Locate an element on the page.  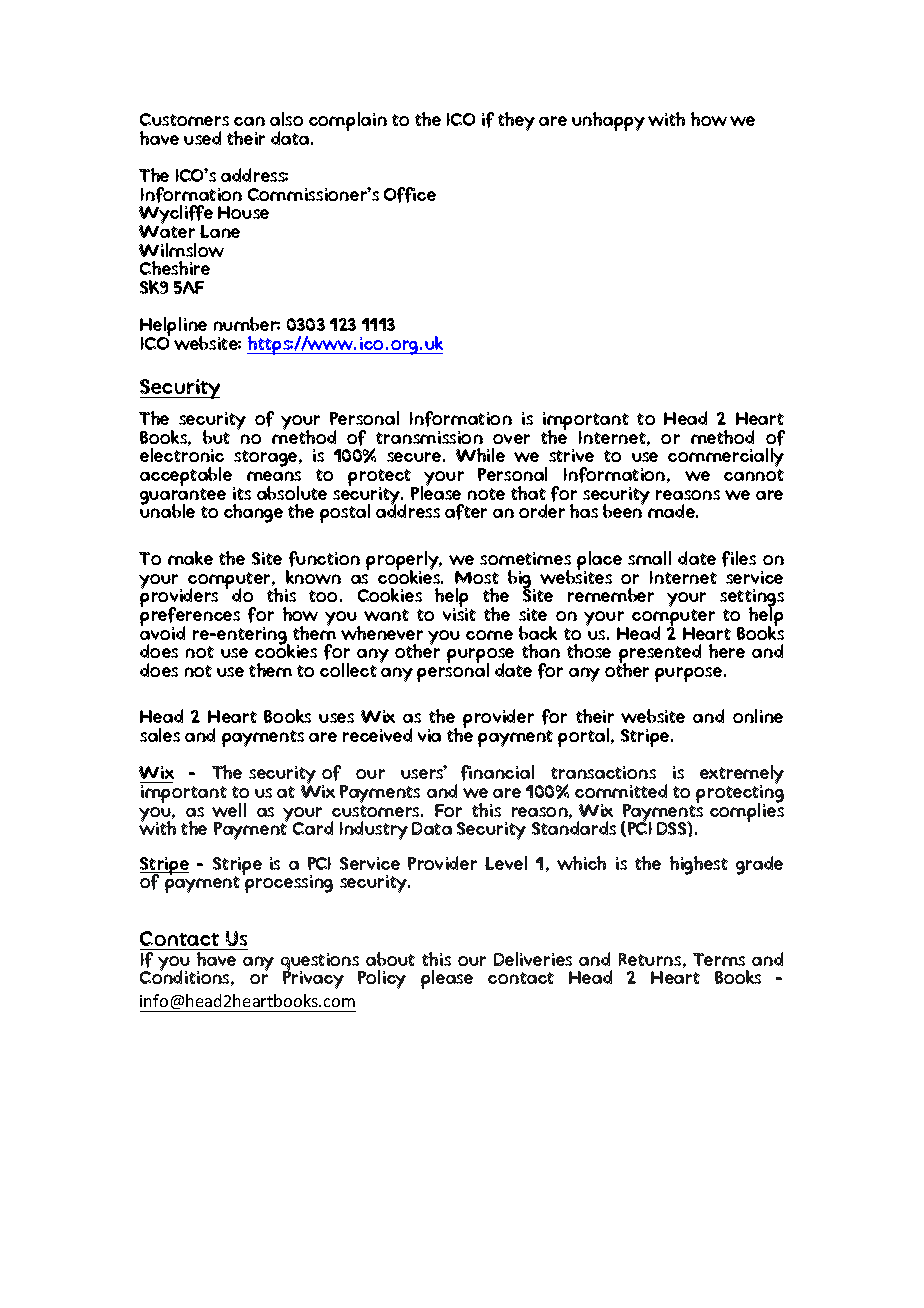
about is located at coordinates (390, 959).
